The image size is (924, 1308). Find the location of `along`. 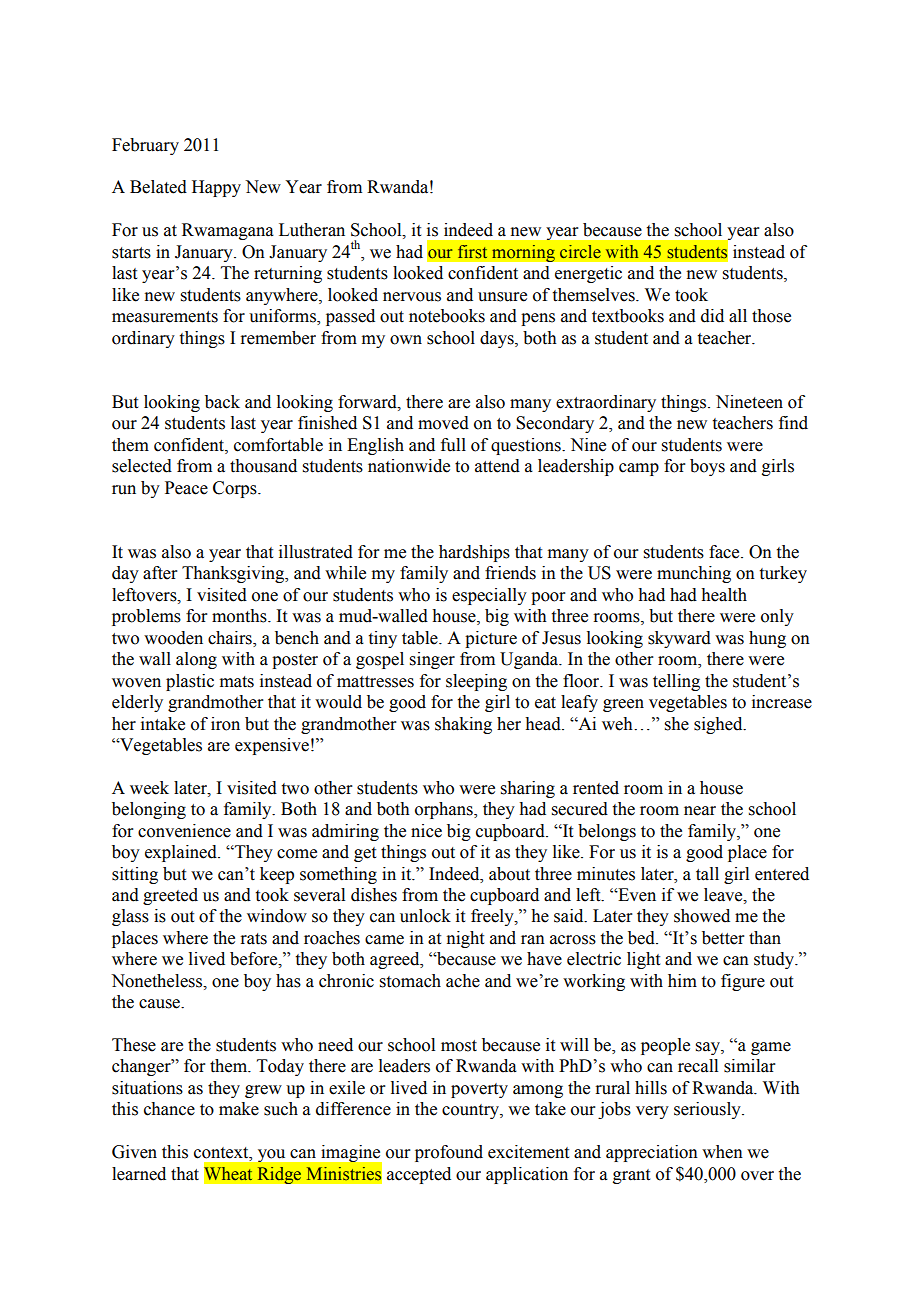

along is located at coordinates (196, 660).
